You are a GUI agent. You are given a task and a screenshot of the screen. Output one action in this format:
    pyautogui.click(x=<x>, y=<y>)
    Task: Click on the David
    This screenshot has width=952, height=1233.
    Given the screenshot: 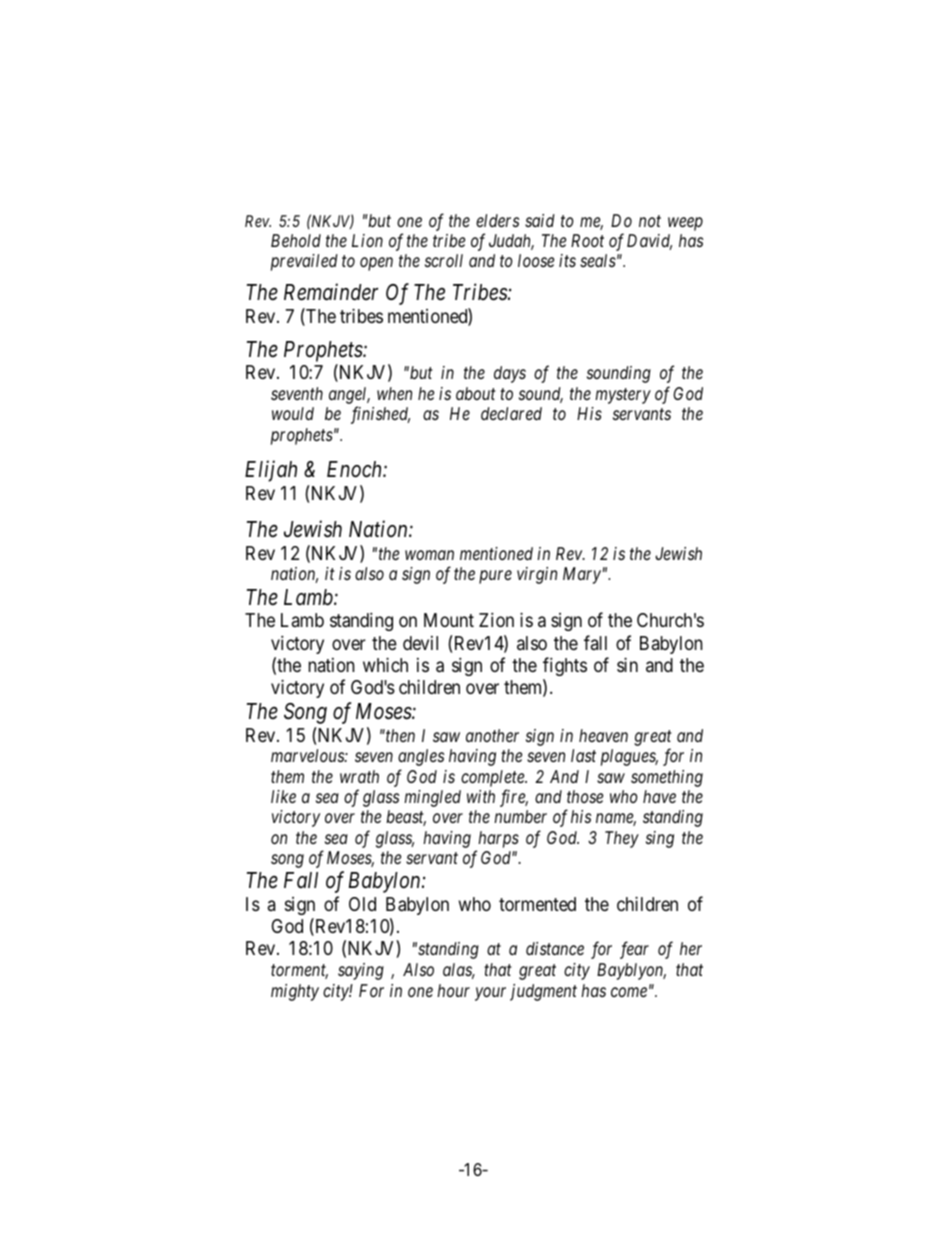 What is the action you would take?
    pyautogui.click(x=649, y=242)
